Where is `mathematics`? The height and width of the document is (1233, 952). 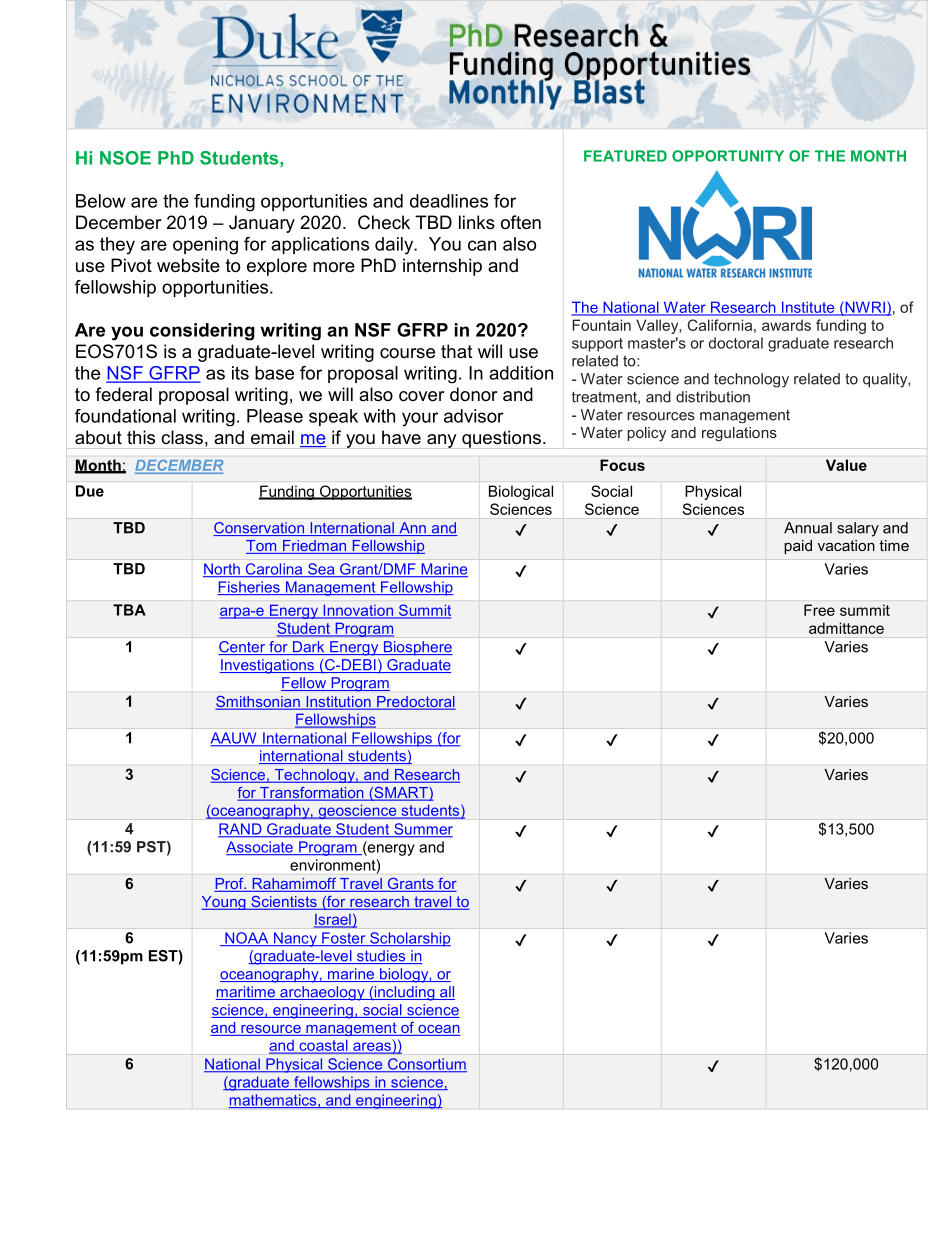
mathematics is located at coordinates (274, 1101).
